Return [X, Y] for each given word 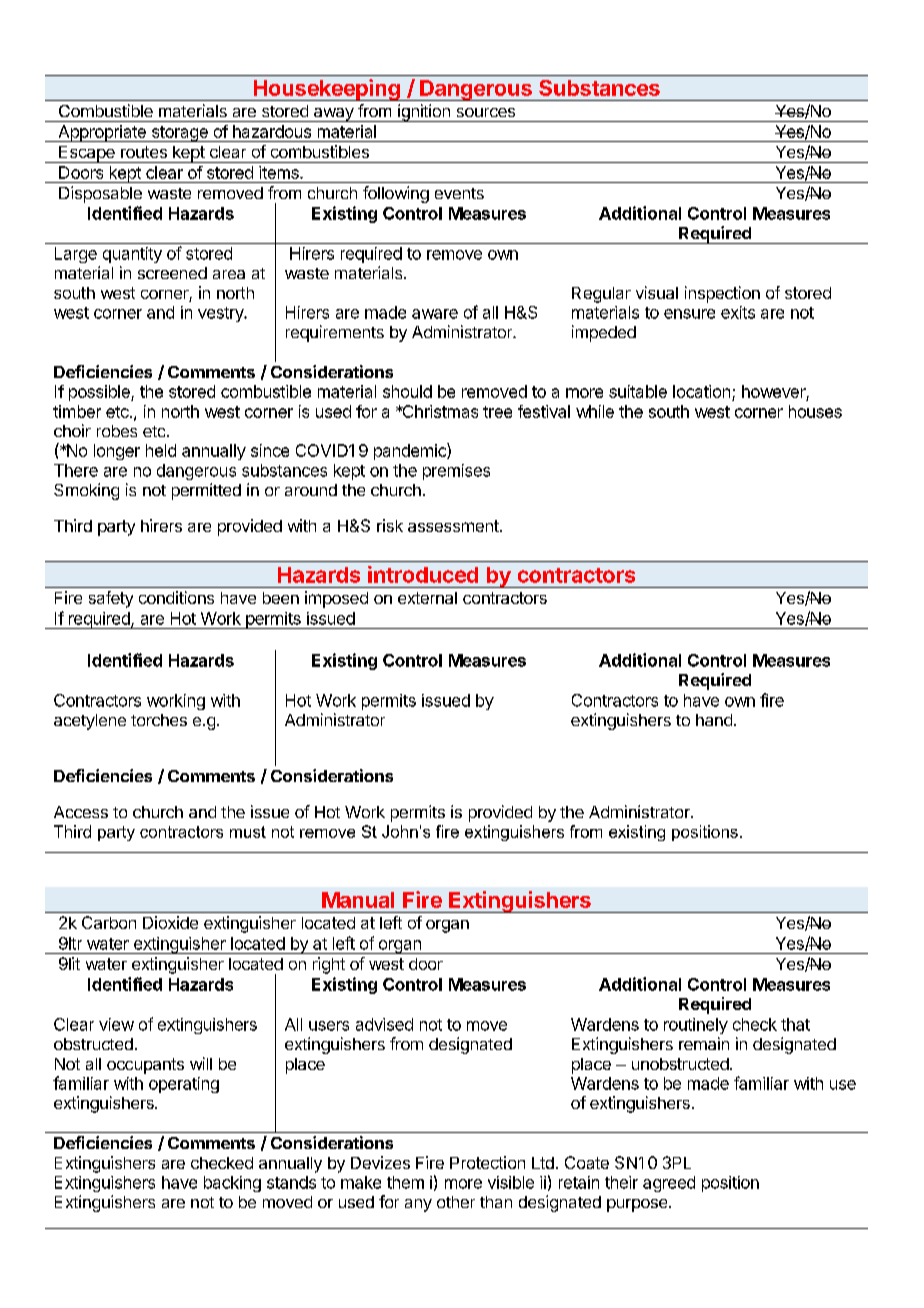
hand [714, 720]
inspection [722, 294]
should [407, 391]
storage [179, 134]
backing [232, 1184]
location [701, 391]
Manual [358, 900]
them [405, 1182]
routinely [696, 1026]
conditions [176, 597]
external [427, 598]
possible [100, 393]
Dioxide [170, 922]
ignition [424, 113]
